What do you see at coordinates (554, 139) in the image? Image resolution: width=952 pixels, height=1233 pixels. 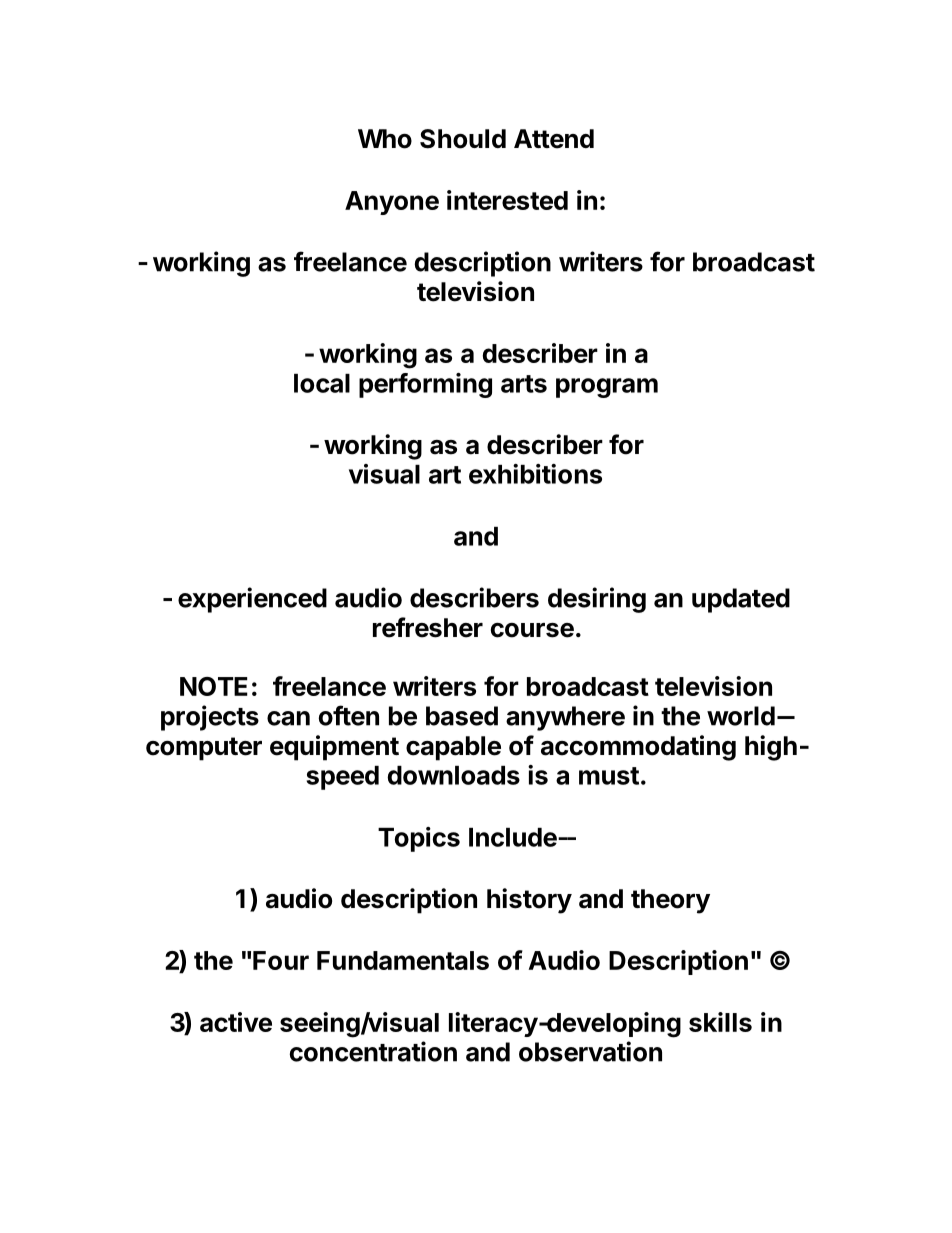 I see `Attend` at bounding box center [554, 139].
